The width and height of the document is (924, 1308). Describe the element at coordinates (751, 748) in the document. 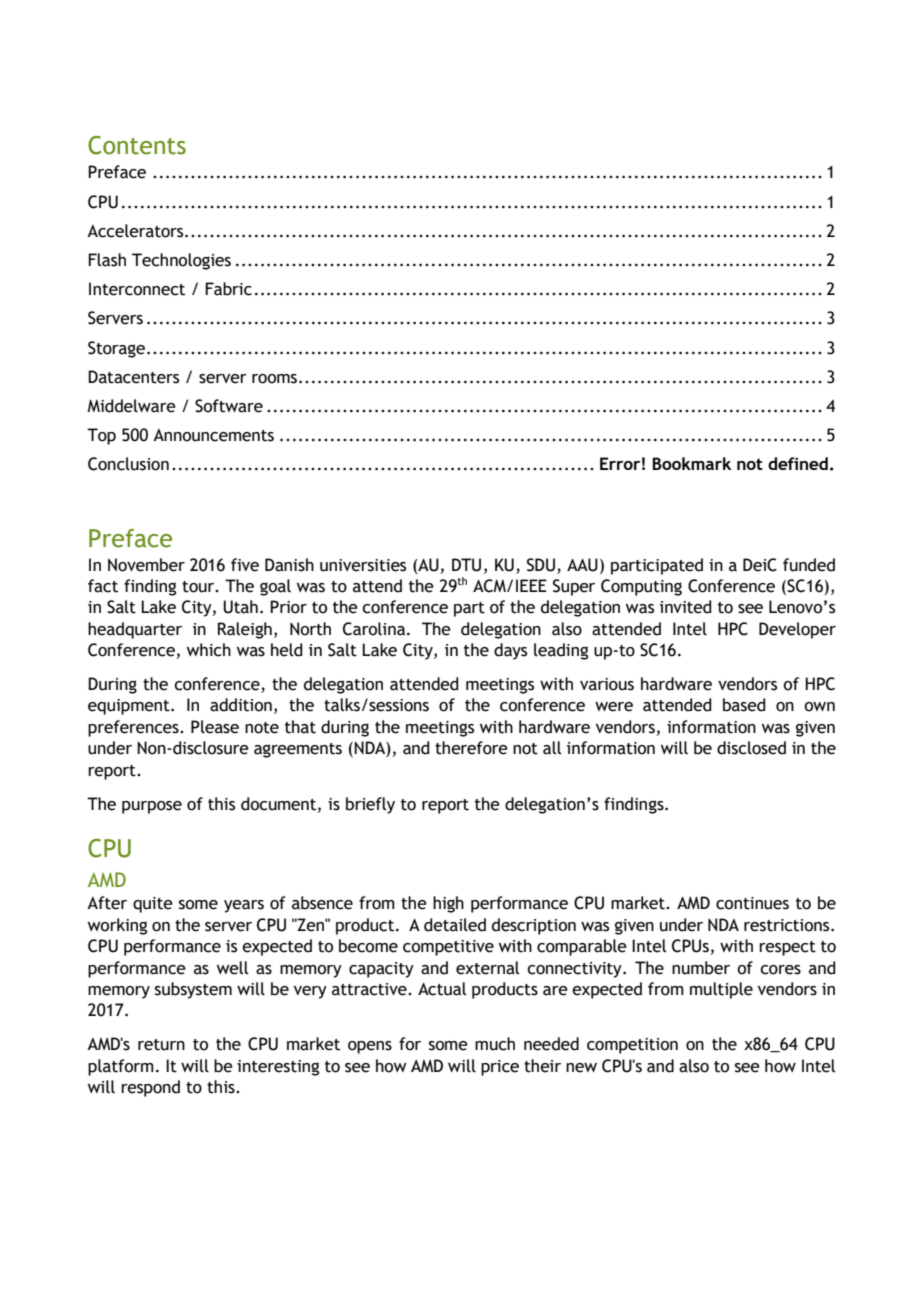

I see `disclosed` at that location.
